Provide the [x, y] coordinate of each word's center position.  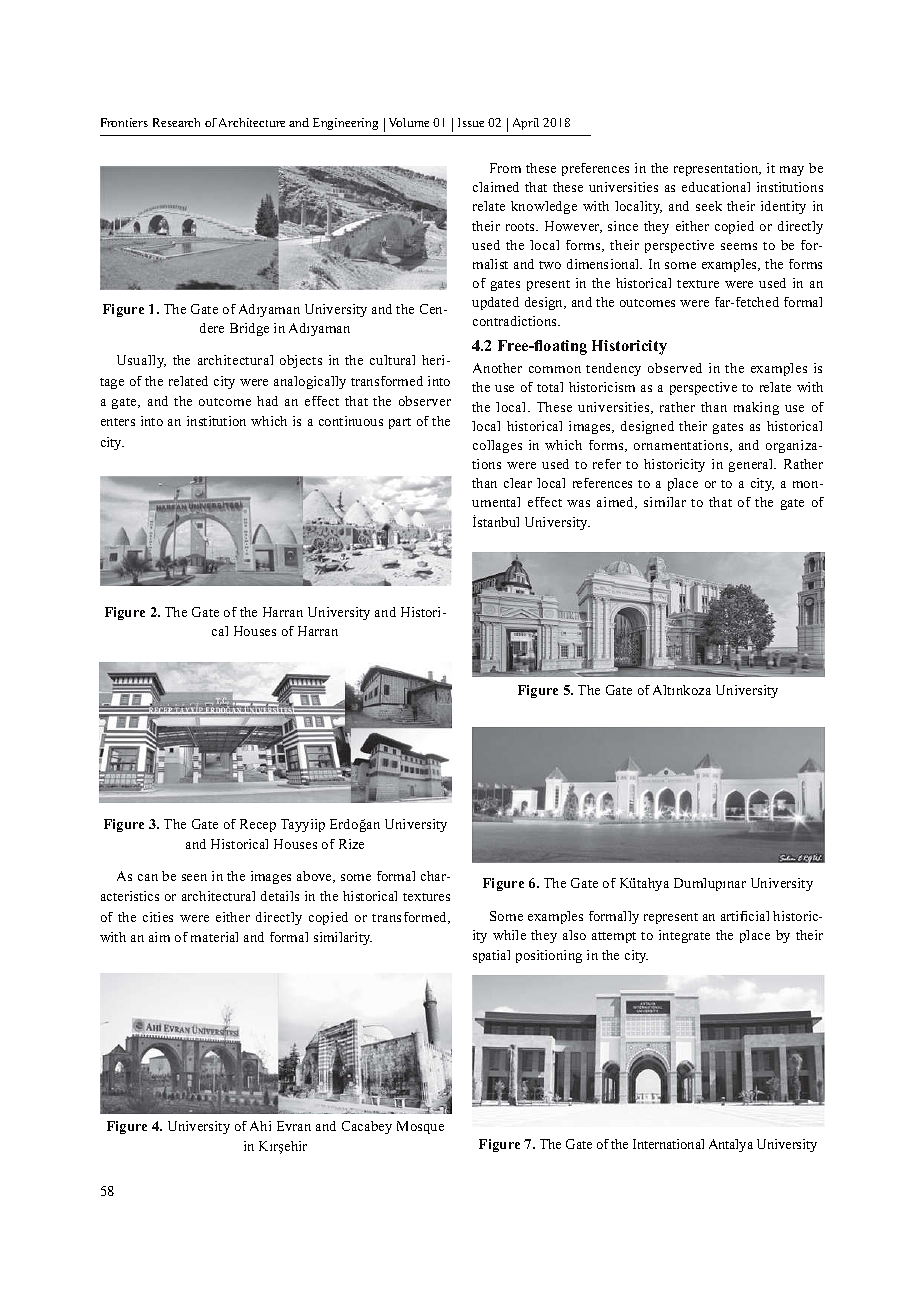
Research [176, 122]
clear [518, 483]
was [578, 503]
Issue [471, 122]
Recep [258, 825]
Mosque [420, 1127]
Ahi [260, 1126]
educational [716, 187]
